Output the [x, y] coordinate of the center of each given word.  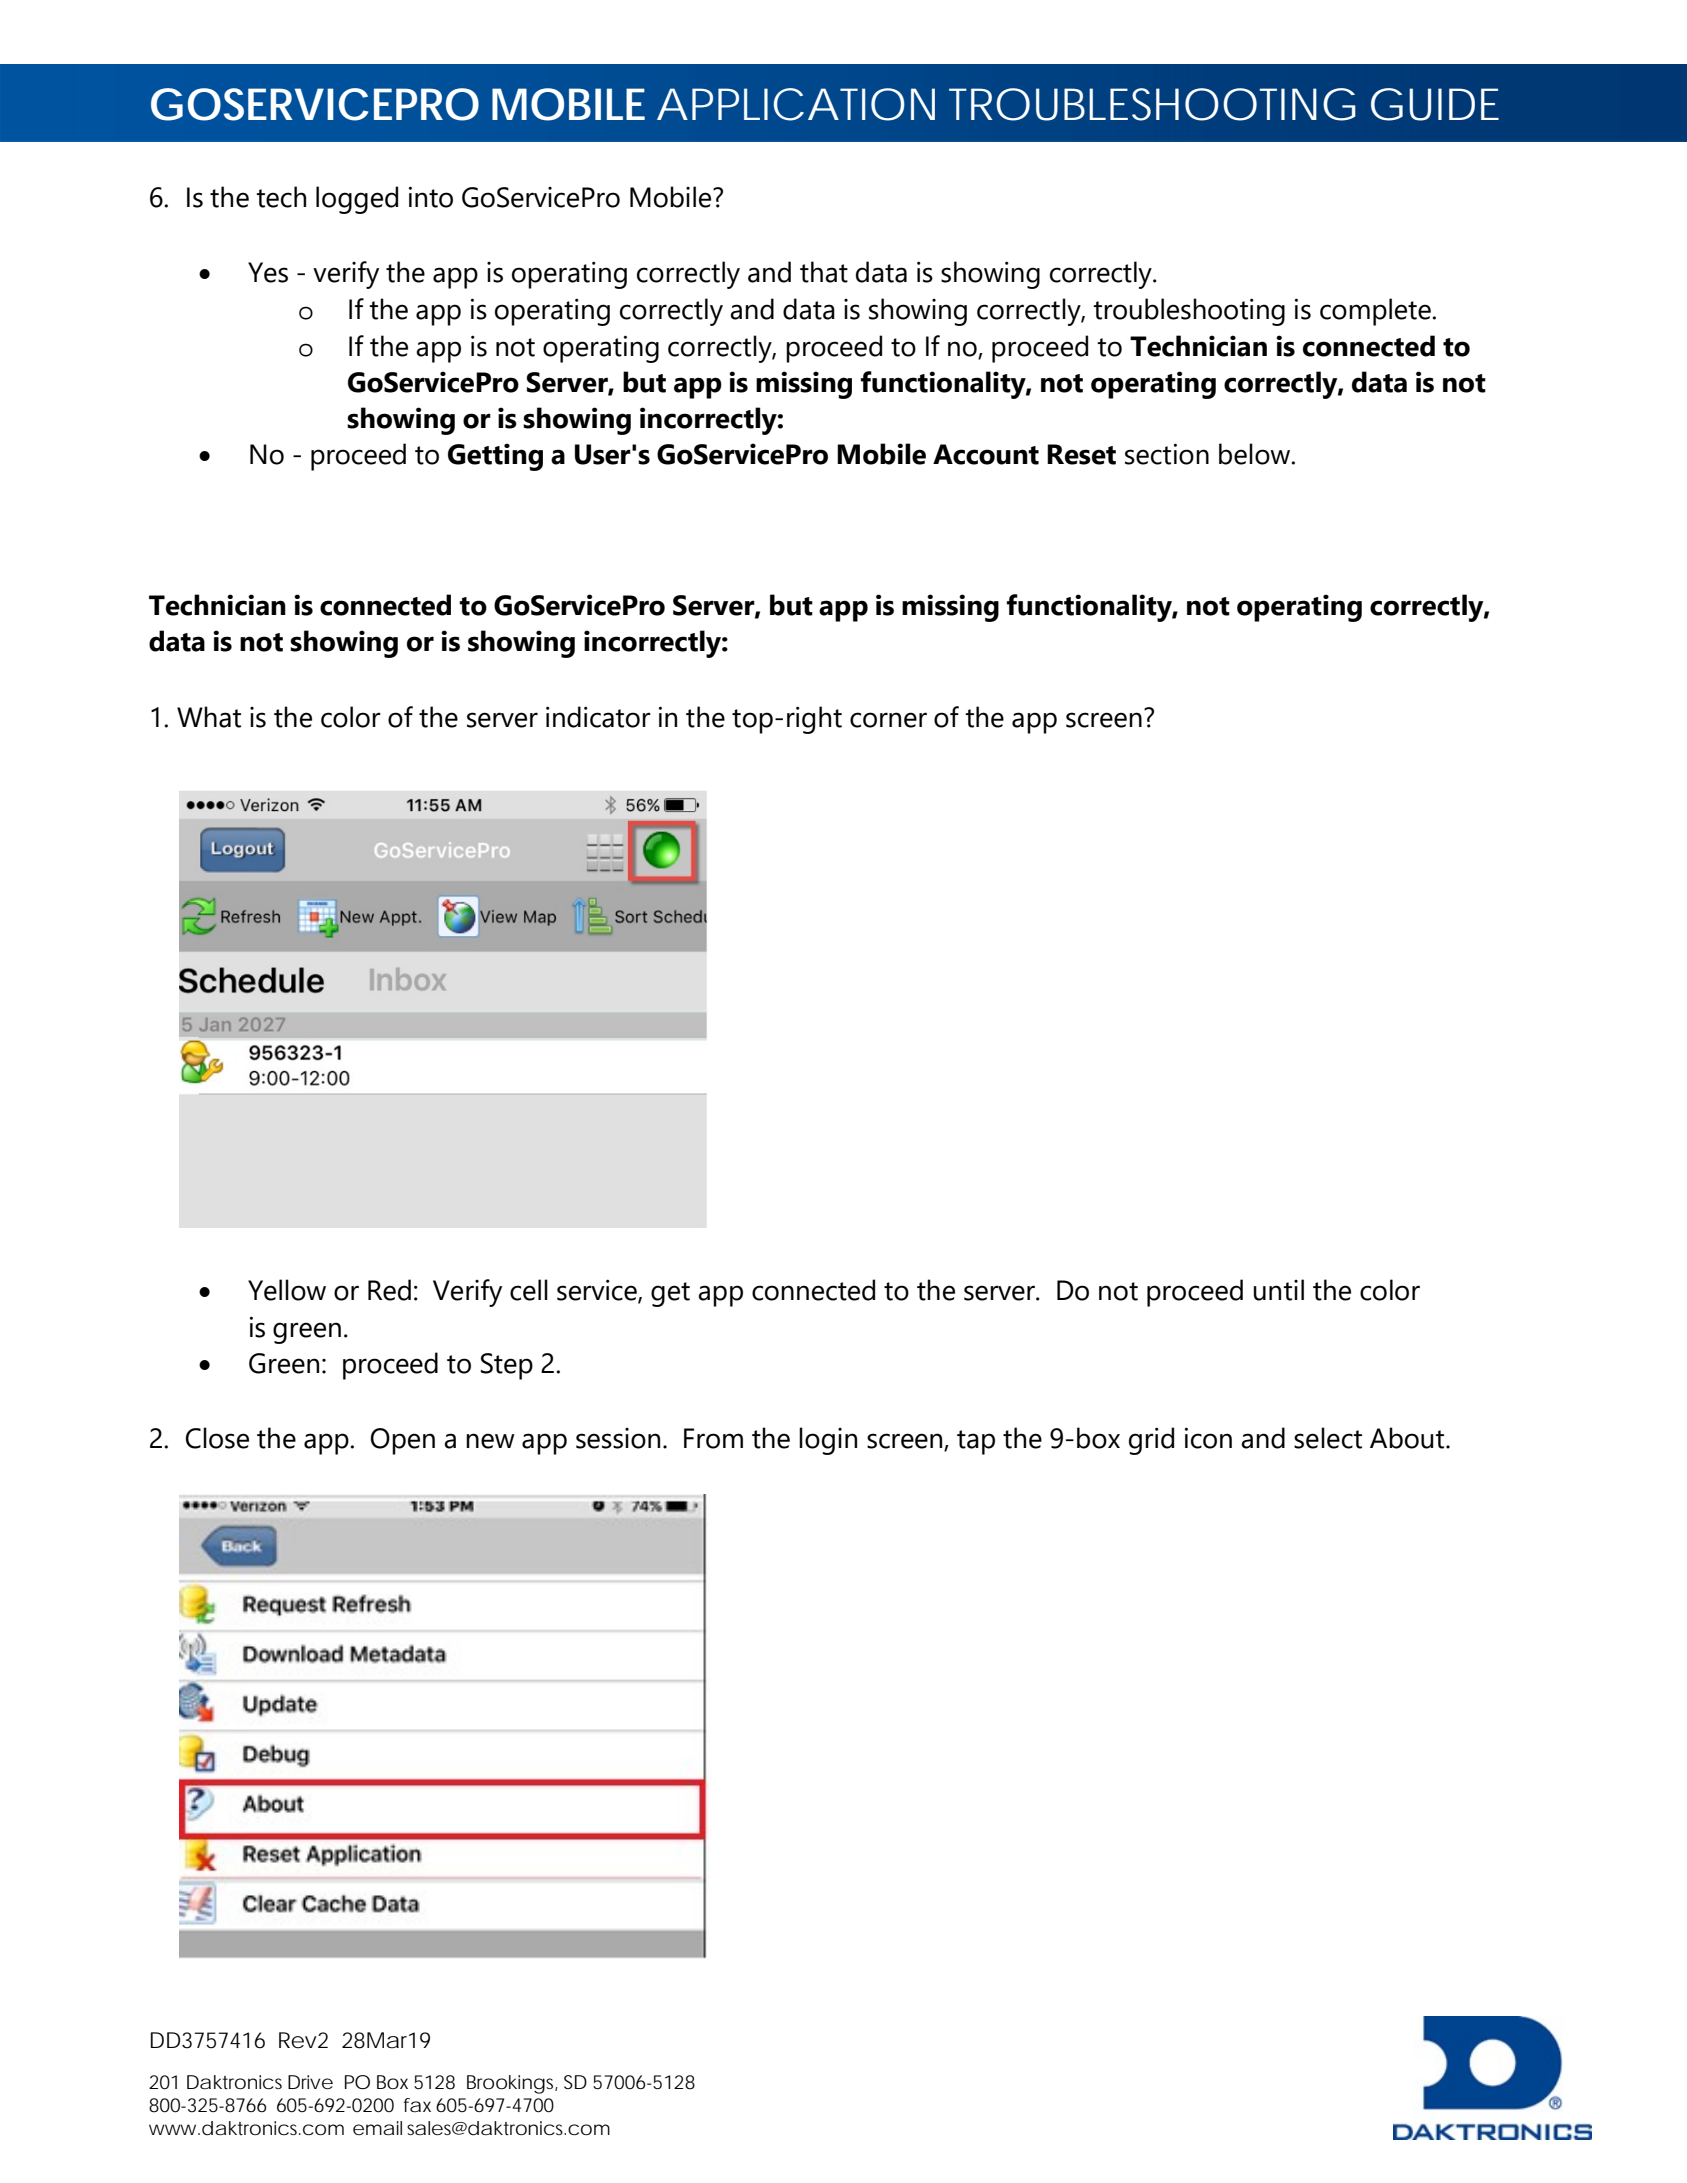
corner [888, 720]
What [209, 717]
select [1328, 1438]
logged [357, 200]
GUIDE [1435, 104]
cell [529, 1290]
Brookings [512, 2084]
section [1167, 454]
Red [389, 1290]
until [1279, 1290]
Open [403, 1441]
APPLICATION [796, 104]
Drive [310, 2082]
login [828, 1441]
